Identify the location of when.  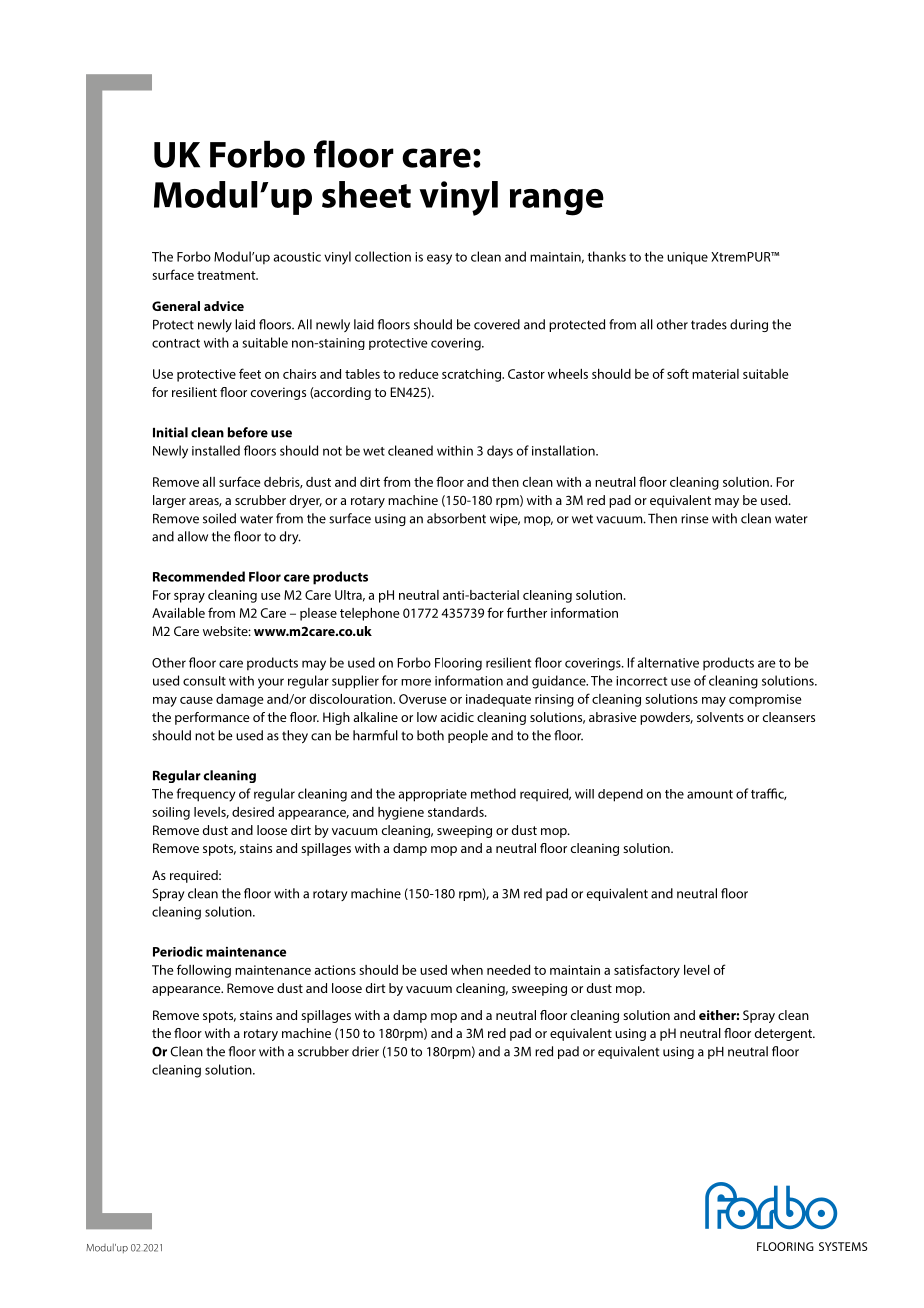
(467, 970).
